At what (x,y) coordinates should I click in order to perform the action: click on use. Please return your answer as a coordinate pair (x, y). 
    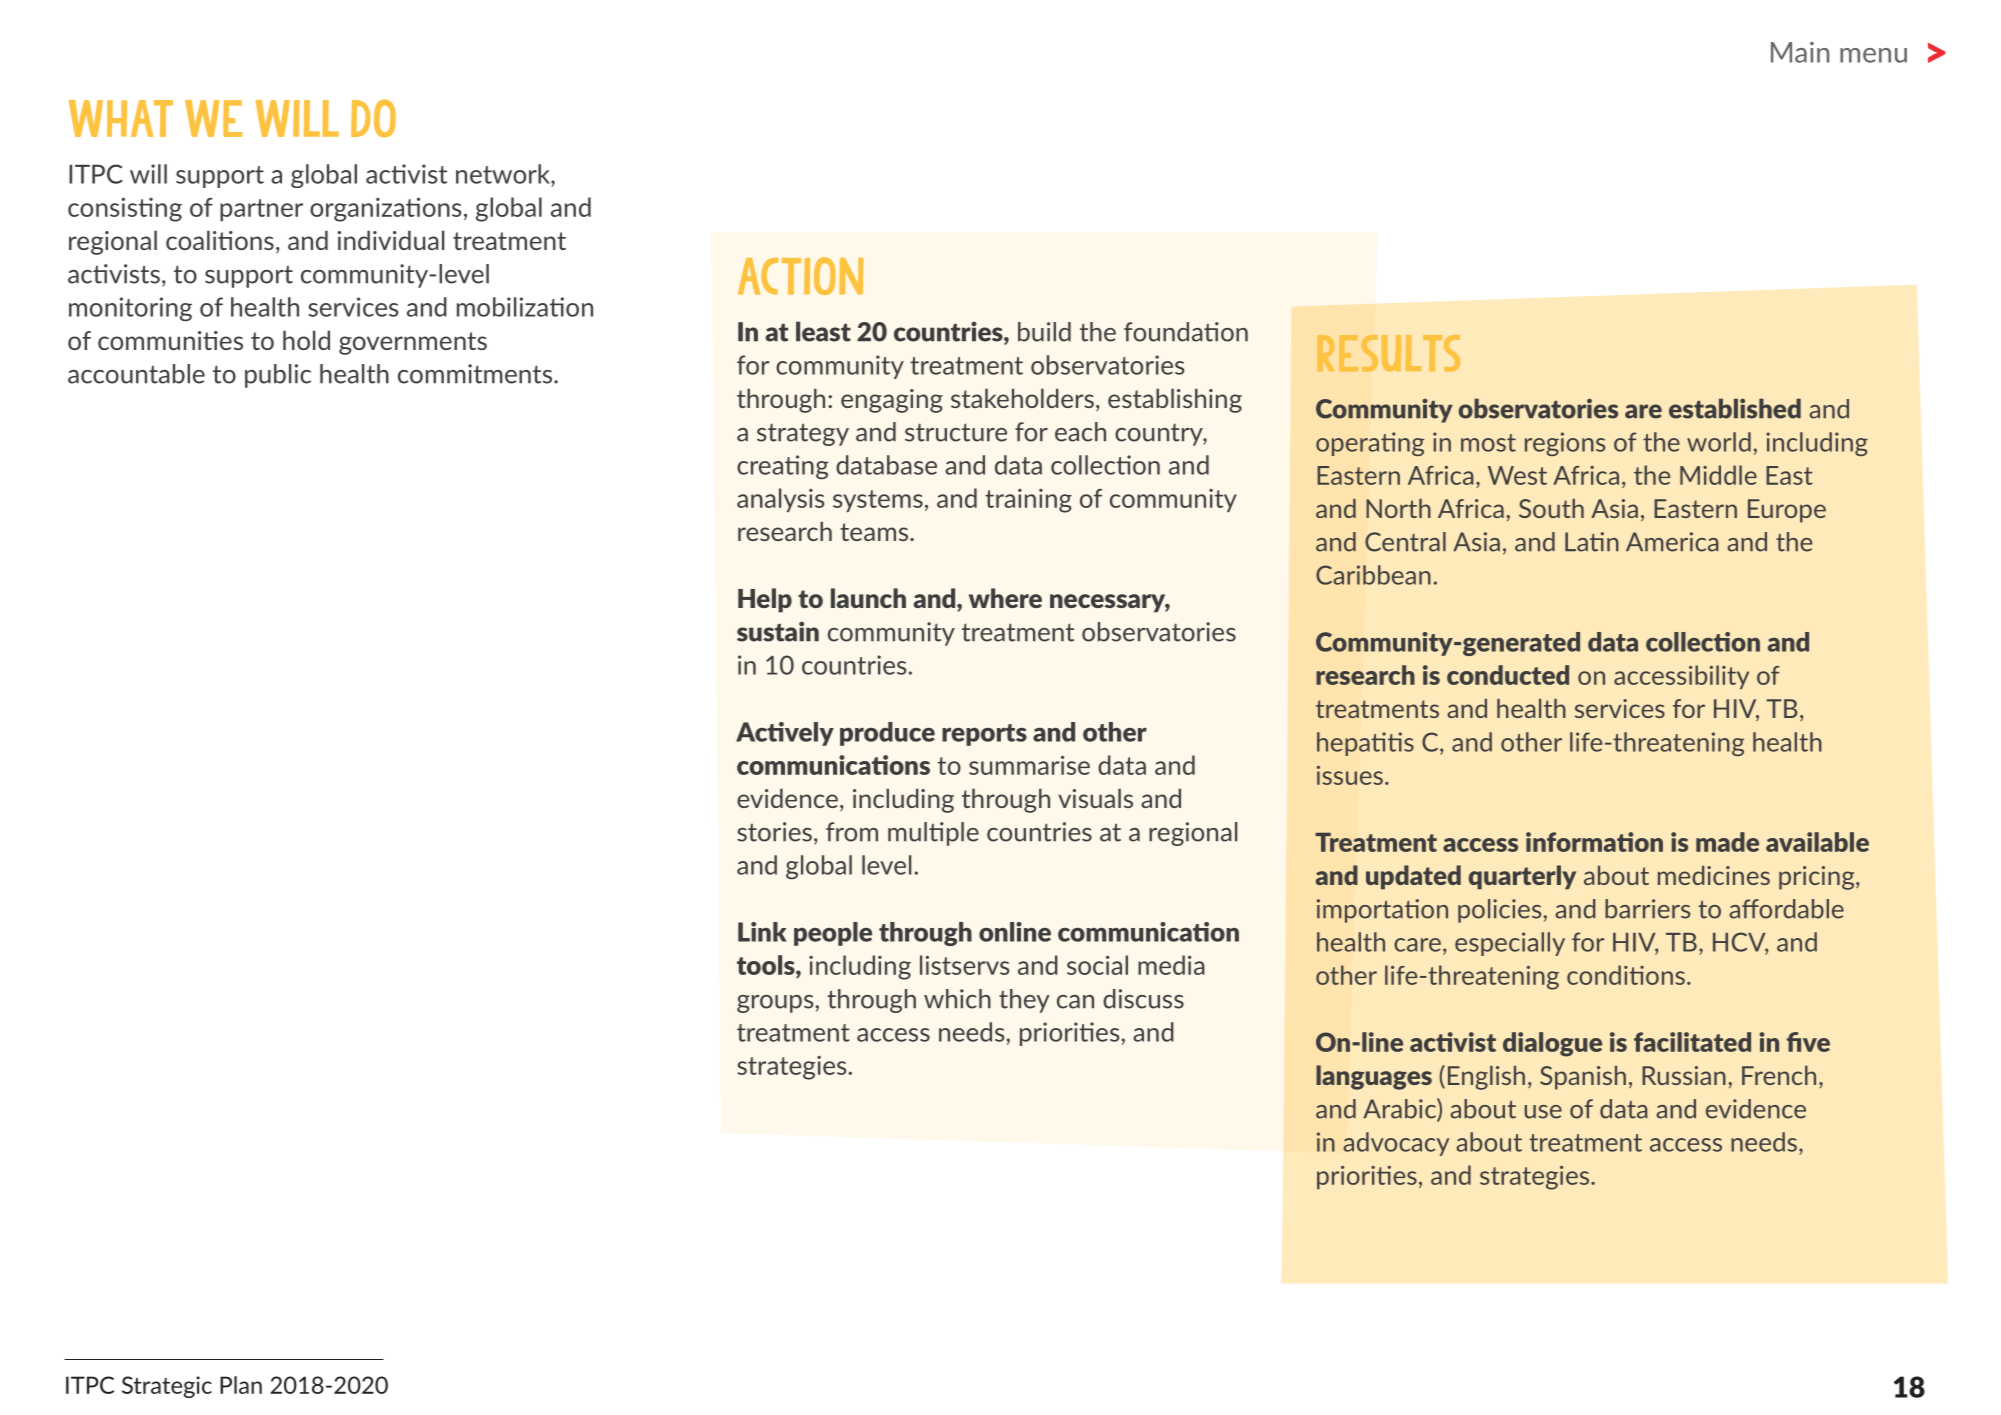
    Looking at the image, I should click on (1543, 1112).
